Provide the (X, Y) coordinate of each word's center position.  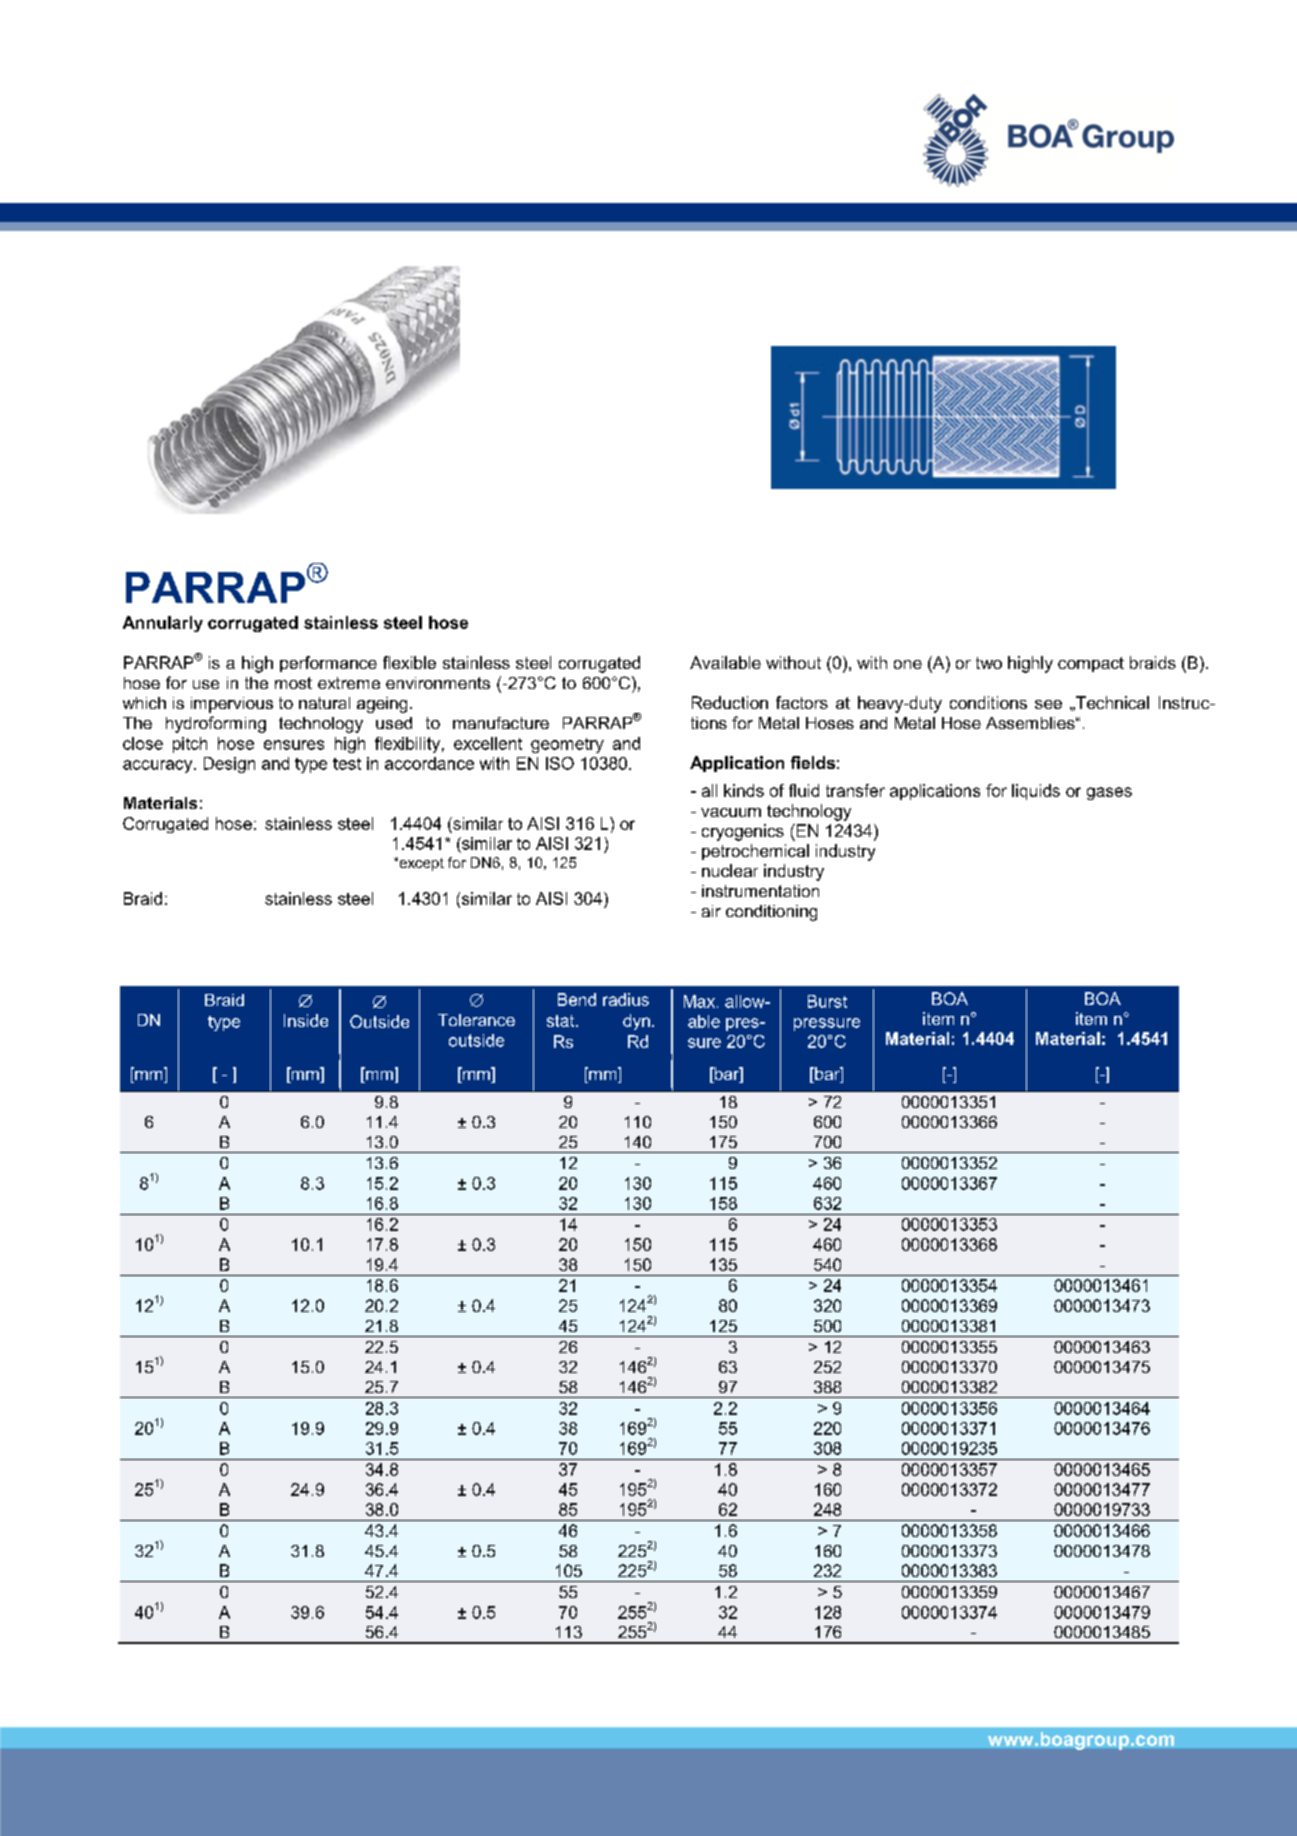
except (420, 864)
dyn (636, 1022)
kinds (744, 790)
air (711, 911)
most (293, 683)
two (989, 663)
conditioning (771, 913)
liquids (1036, 792)
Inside (306, 1020)
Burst (827, 1001)
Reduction (730, 702)
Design (229, 765)
